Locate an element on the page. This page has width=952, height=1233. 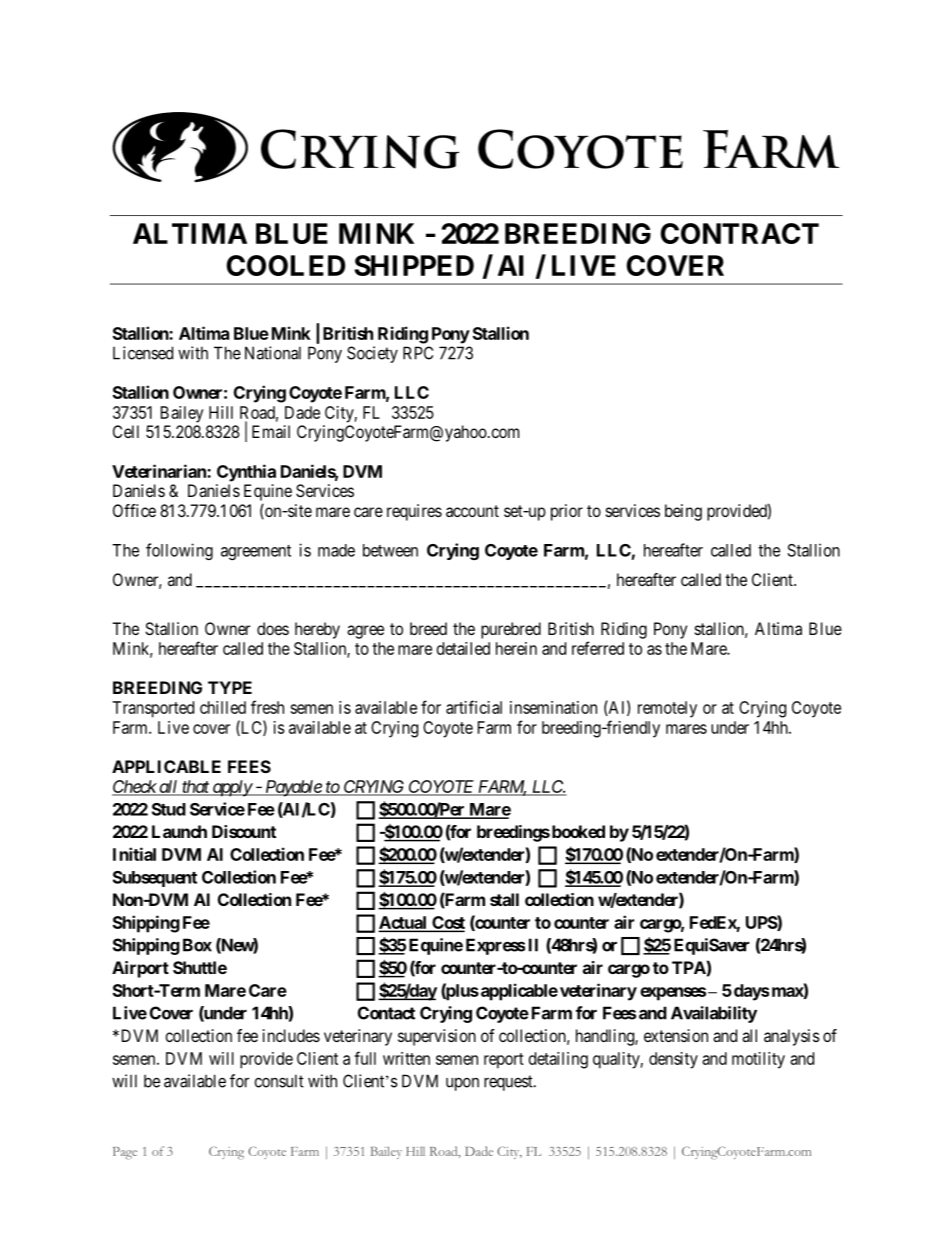
following is located at coordinates (179, 551).
